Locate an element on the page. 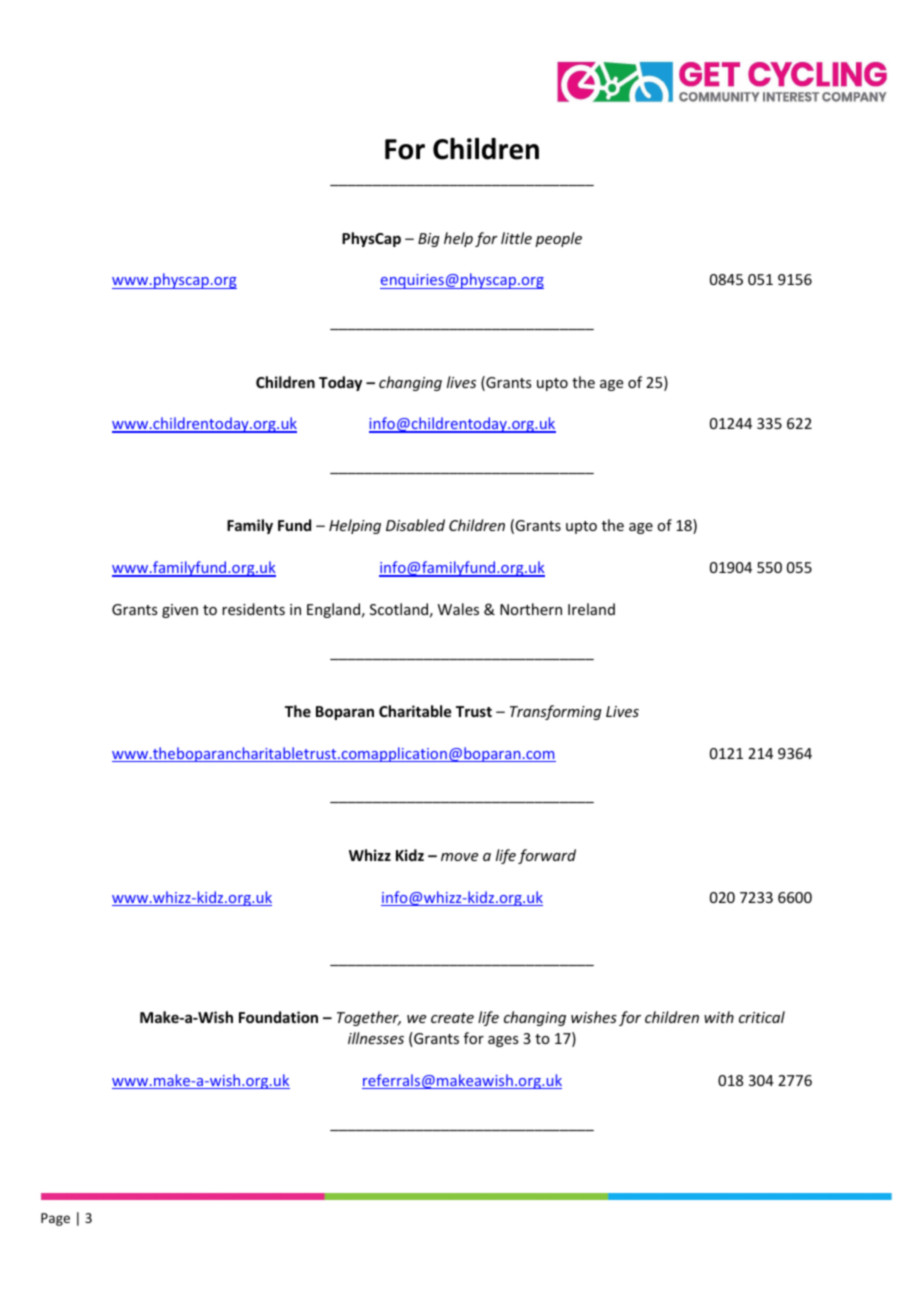 The image size is (924, 1308). little is located at coordinates (516, 238).
